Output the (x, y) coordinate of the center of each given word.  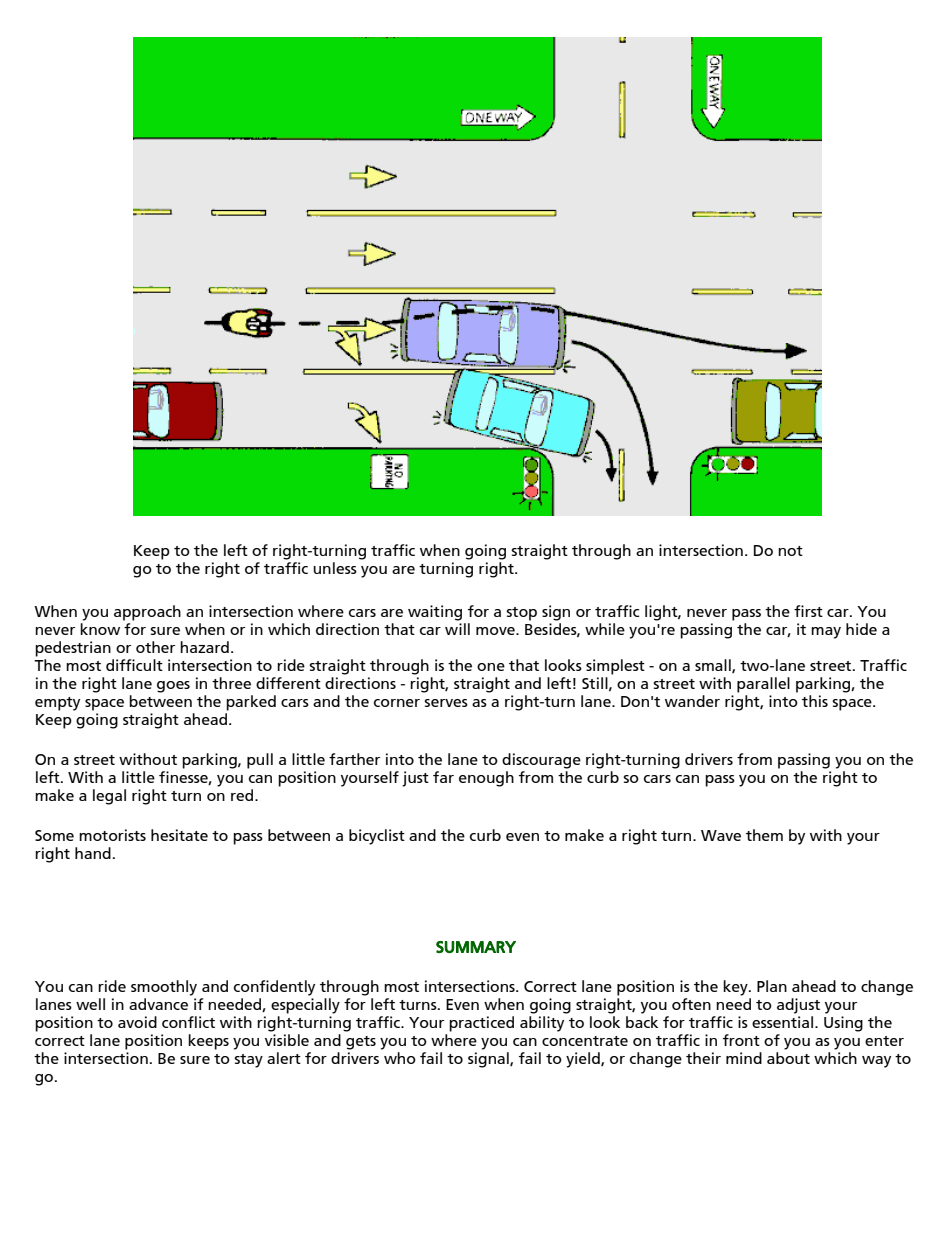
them (764, 835)
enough (486, 779)
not (790, 551)
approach (147, 613)
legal (109, 797)
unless (335, 568)
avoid (137, 1022)
